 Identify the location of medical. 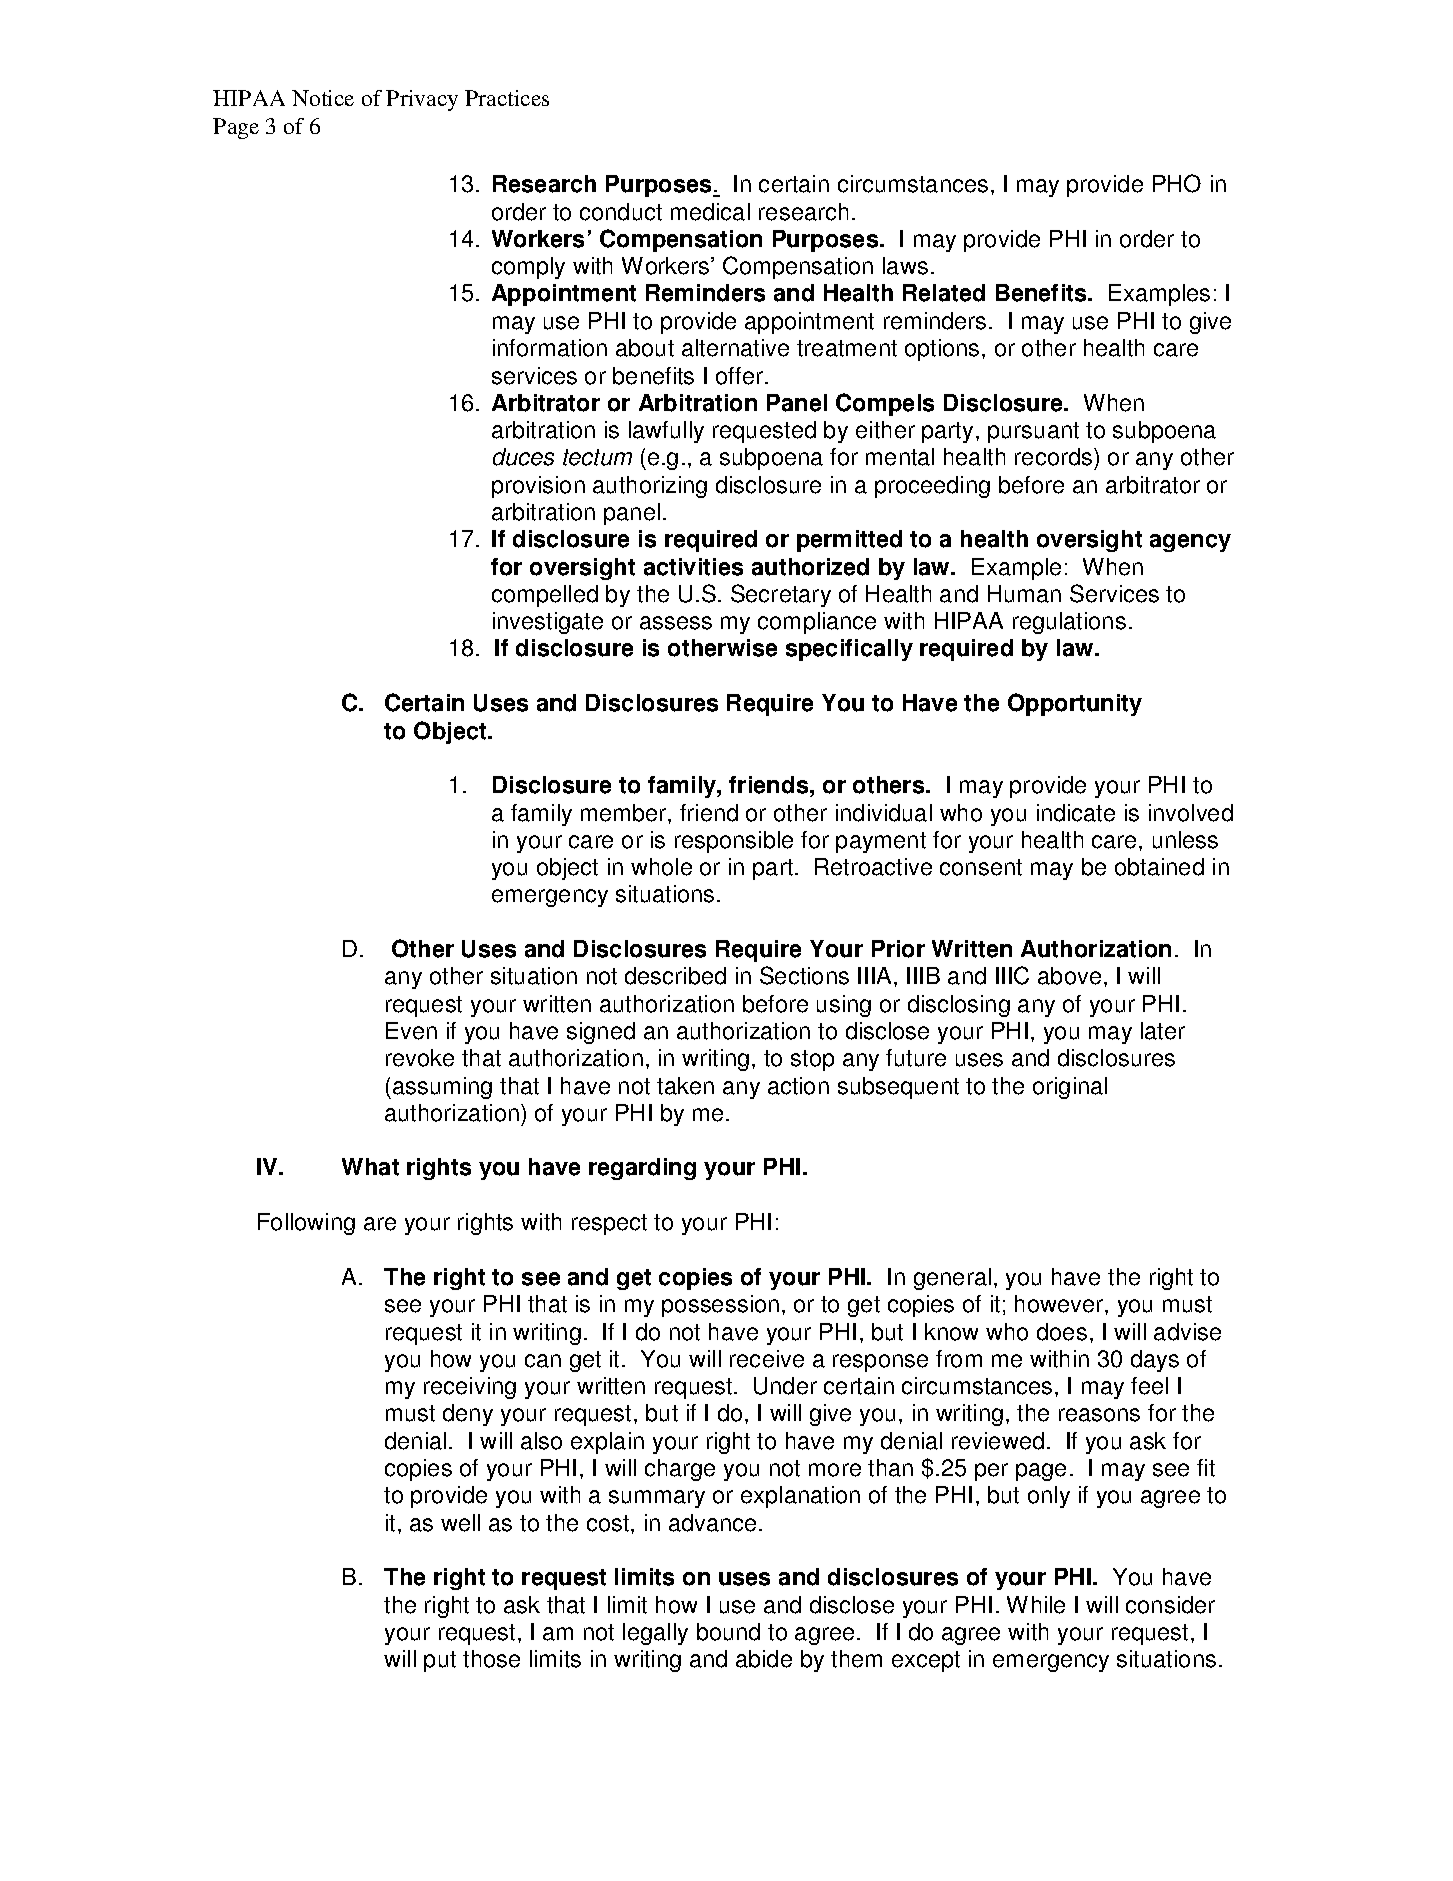
(710, 212).
